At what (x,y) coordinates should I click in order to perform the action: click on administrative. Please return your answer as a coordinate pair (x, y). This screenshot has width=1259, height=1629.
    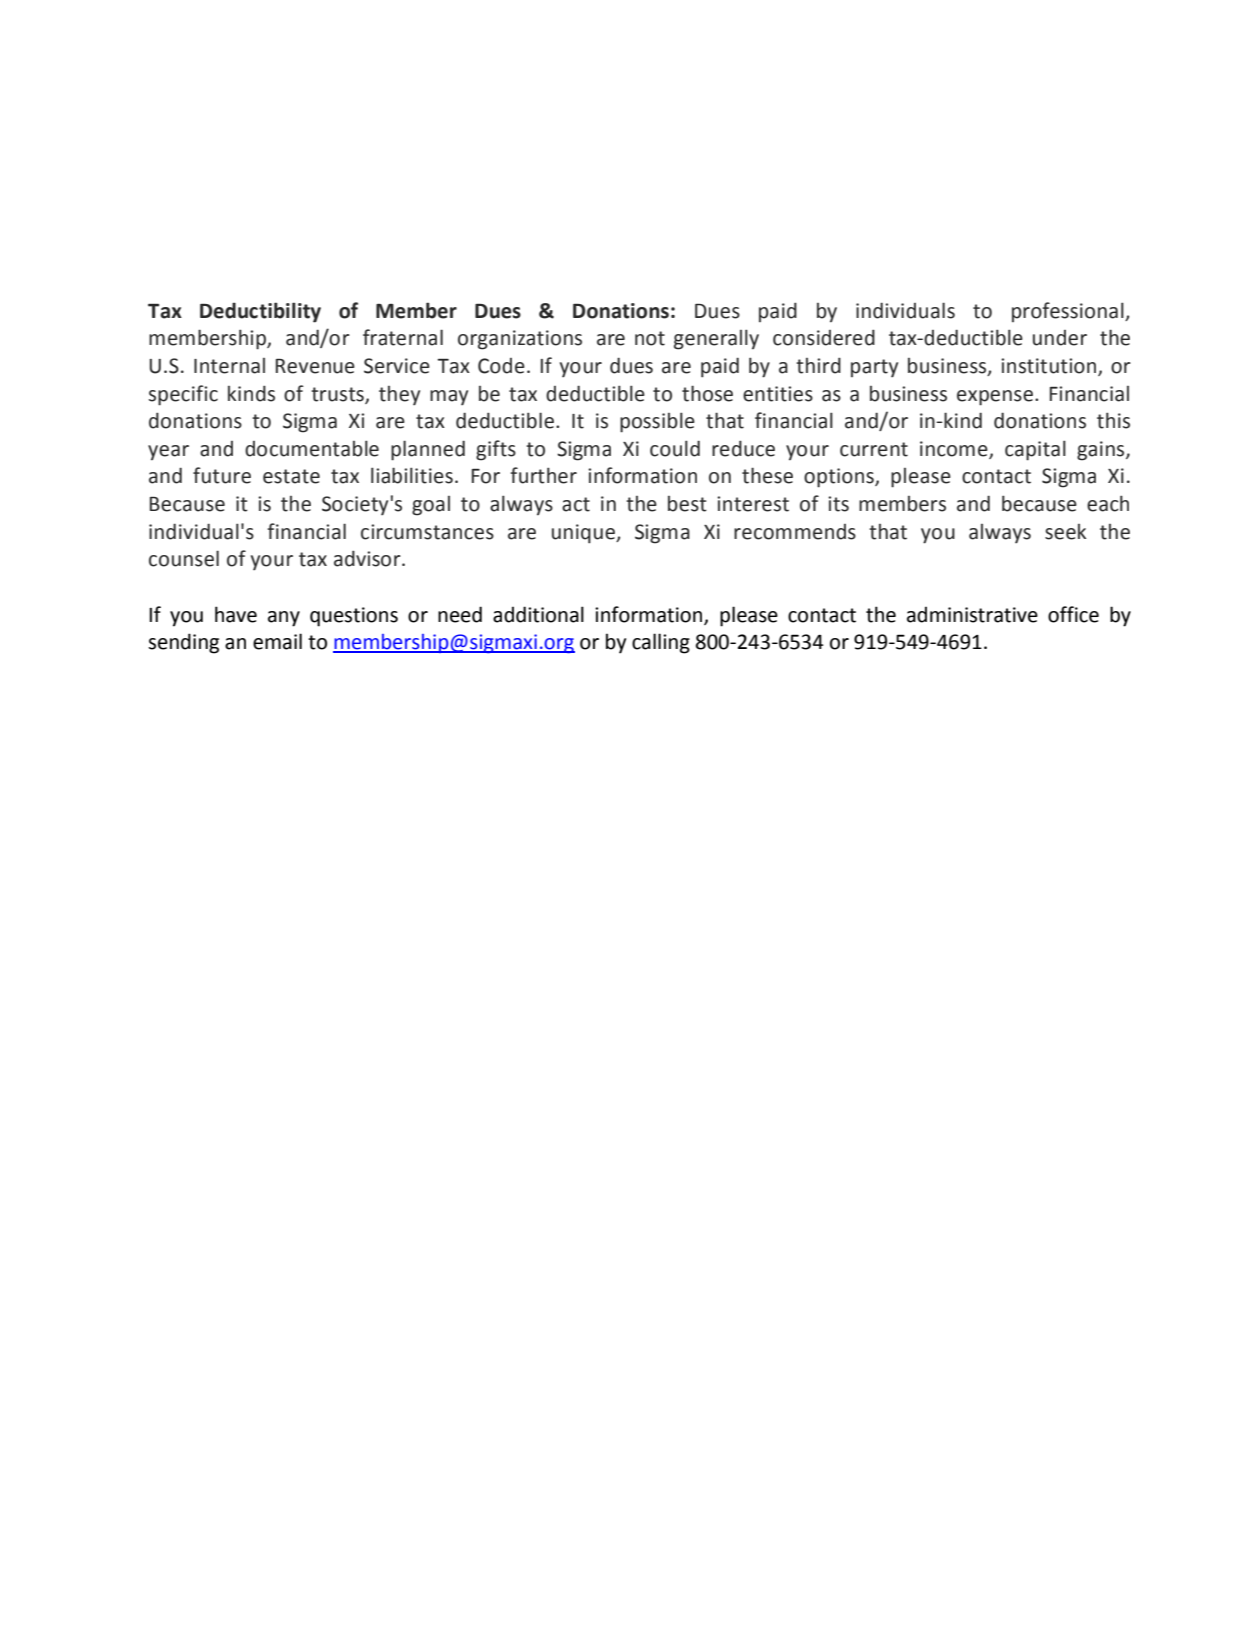
    Looking at the image, I should click on (972, 615).
